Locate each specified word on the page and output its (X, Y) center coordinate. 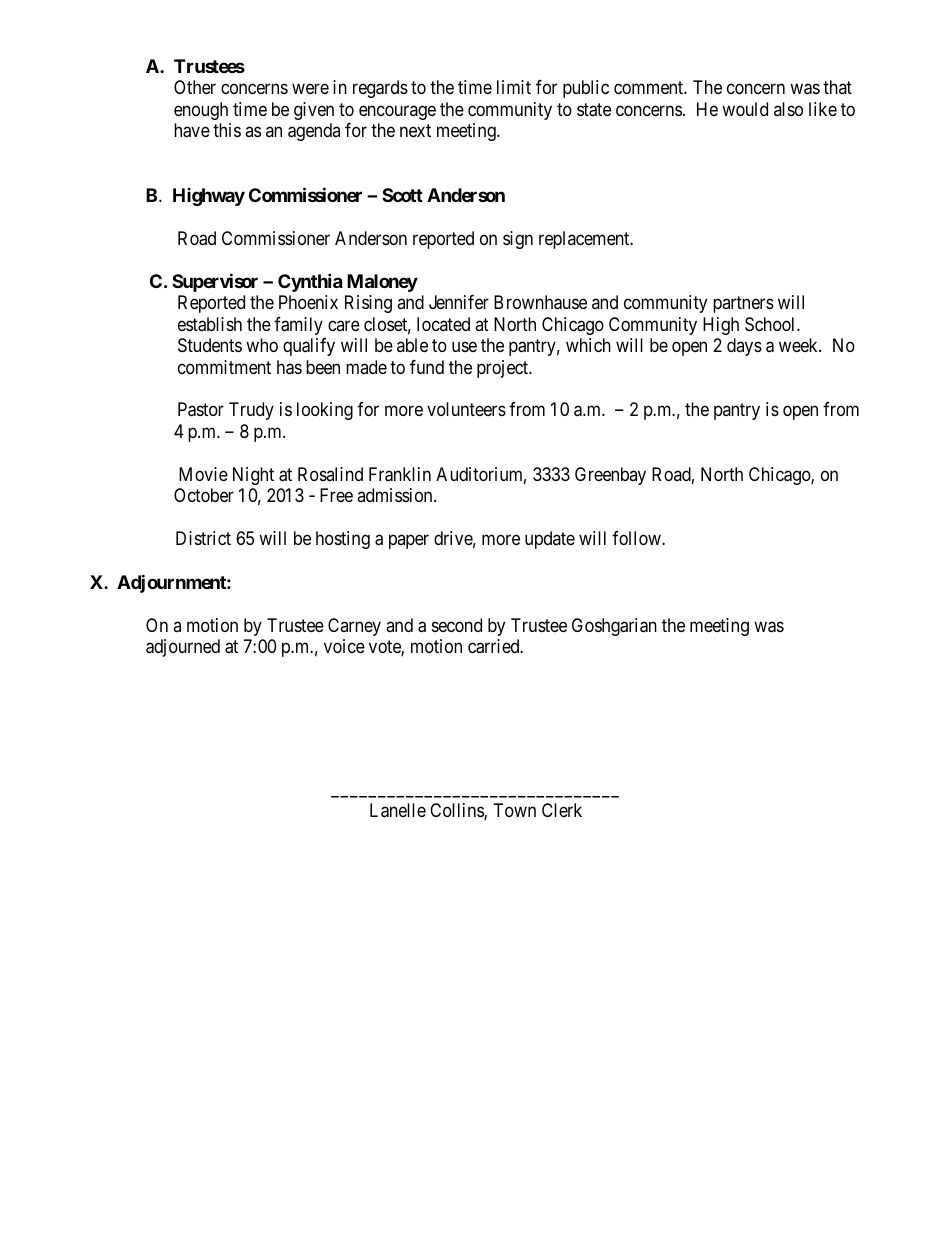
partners (743, 304)
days (744, 347)
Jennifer (459, 302)
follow (637, 538)
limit (514, 87)
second (457, 625)
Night (253, 476)
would (745, 109)
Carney (354, 627)
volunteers (466, 409)
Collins (457, 811)
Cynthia (310, 282)
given (314, 111)
